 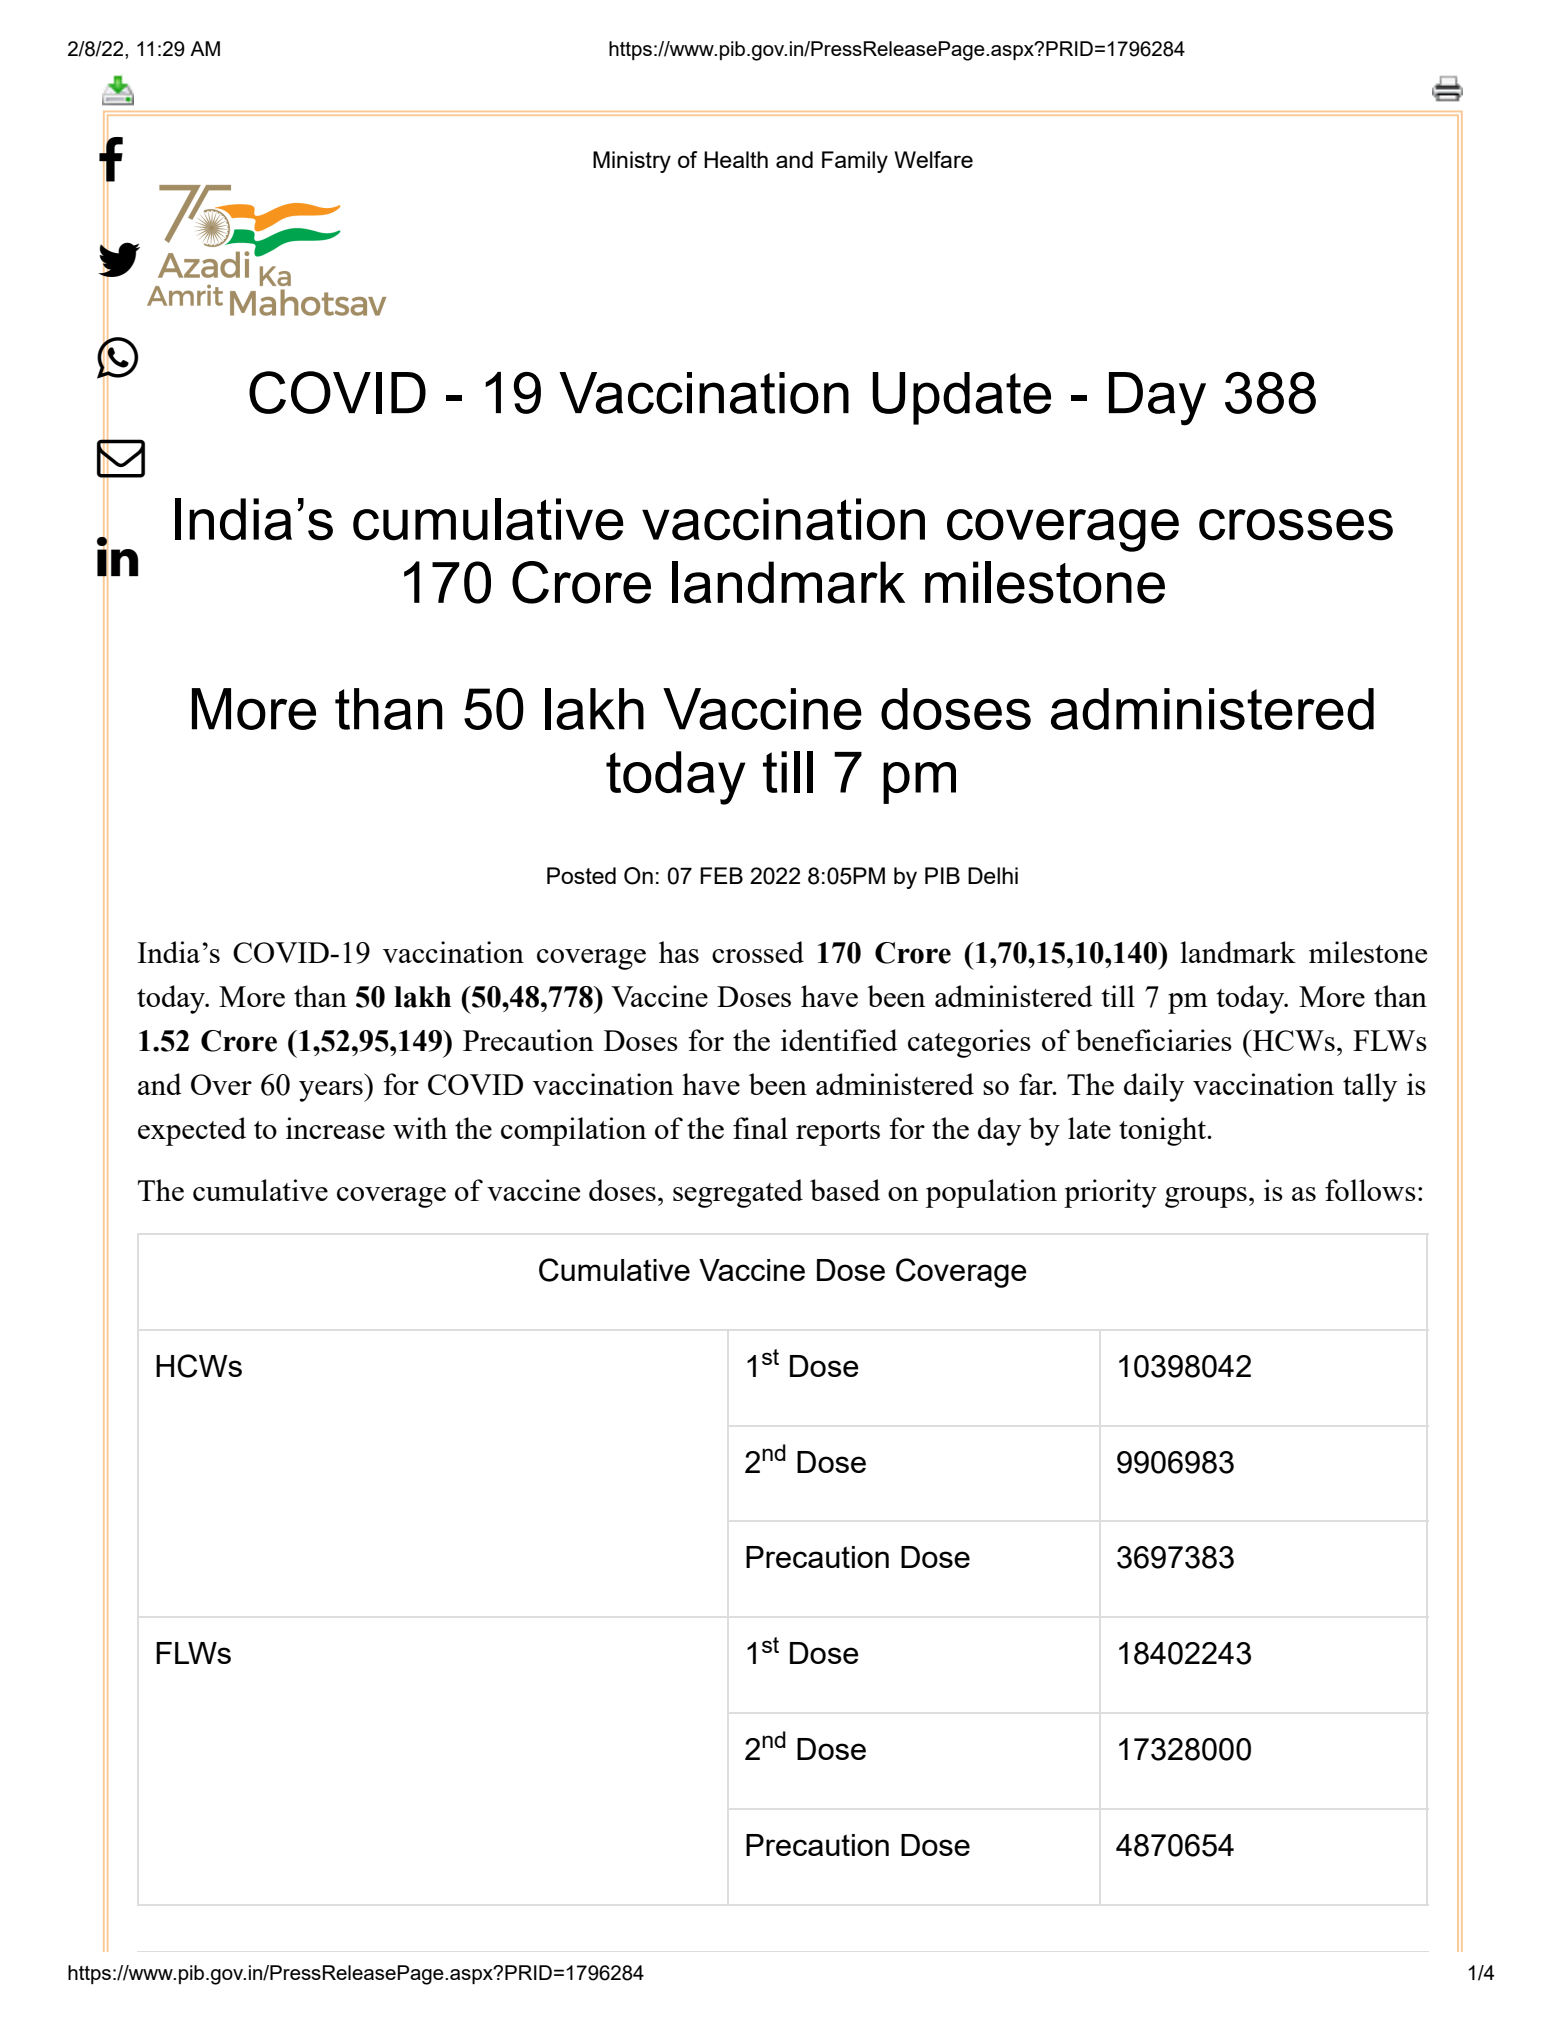 What do you see at coordinates (632, 162) in the document?
I see `Ministry` at bounding box center [632, 162].
